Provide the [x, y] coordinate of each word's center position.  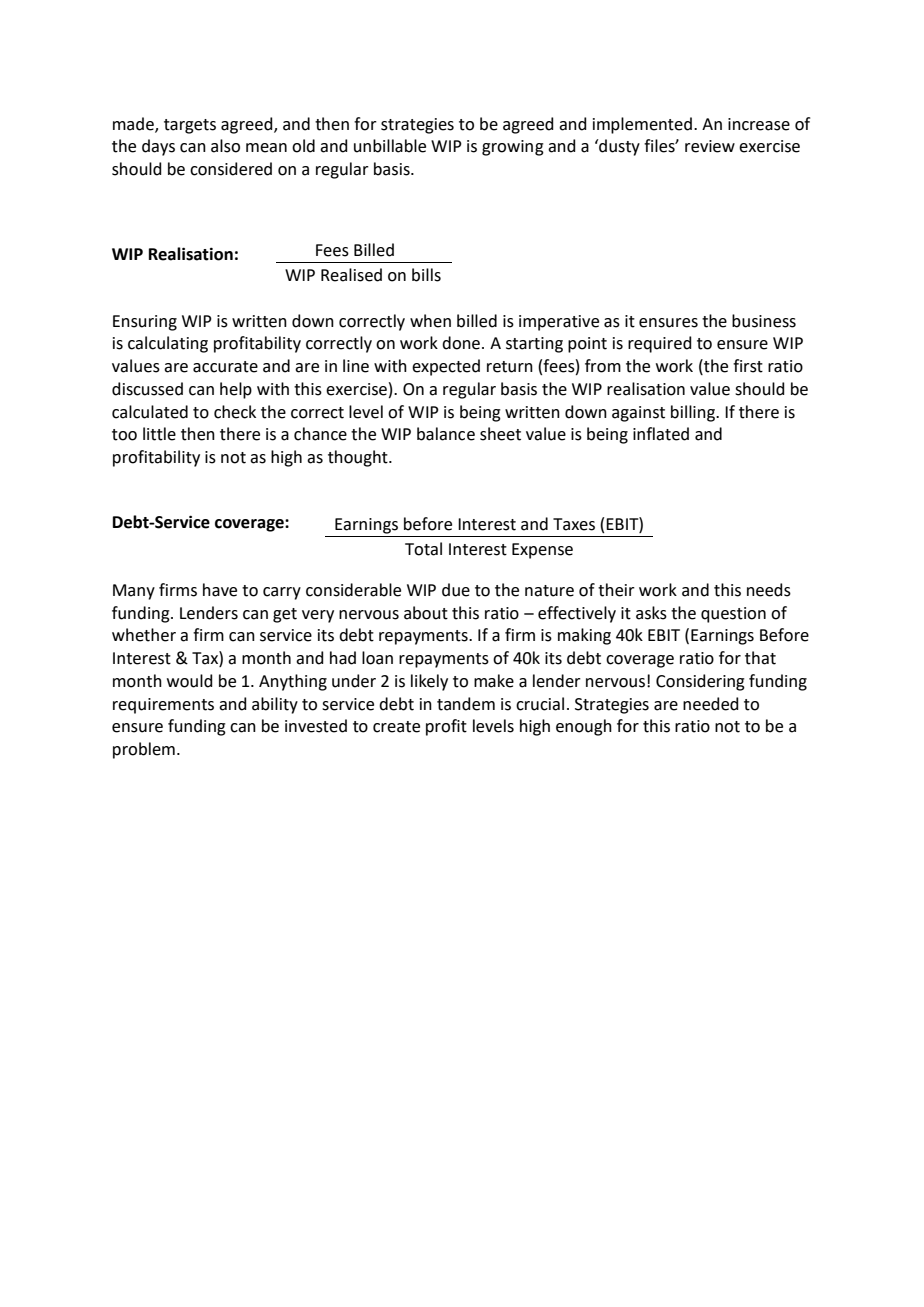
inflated [661, 434]
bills [426, 275]
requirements [163, 706]
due [456, 590]
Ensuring [145, 323]
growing [513, 148]
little [159, 434]
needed [711, 704]
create [396, 727]
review [710, 146]
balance [446, 434]
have [220, 590]
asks [651, 613]
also [225, 146]
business [764, 321]
